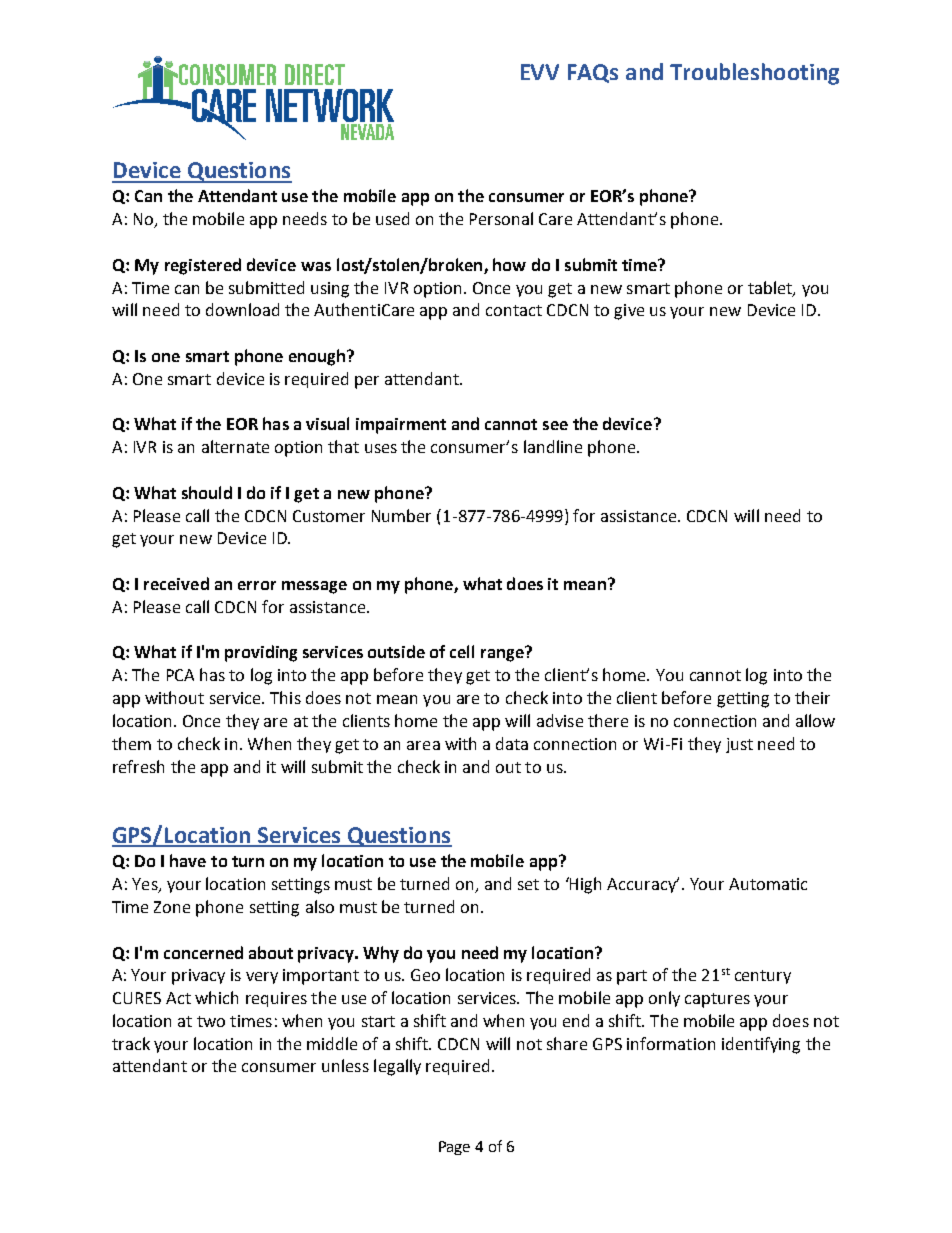  What do you see at coordinates (211, 1021) in the document?
I see `two` at bounding box center [211, 1021].
